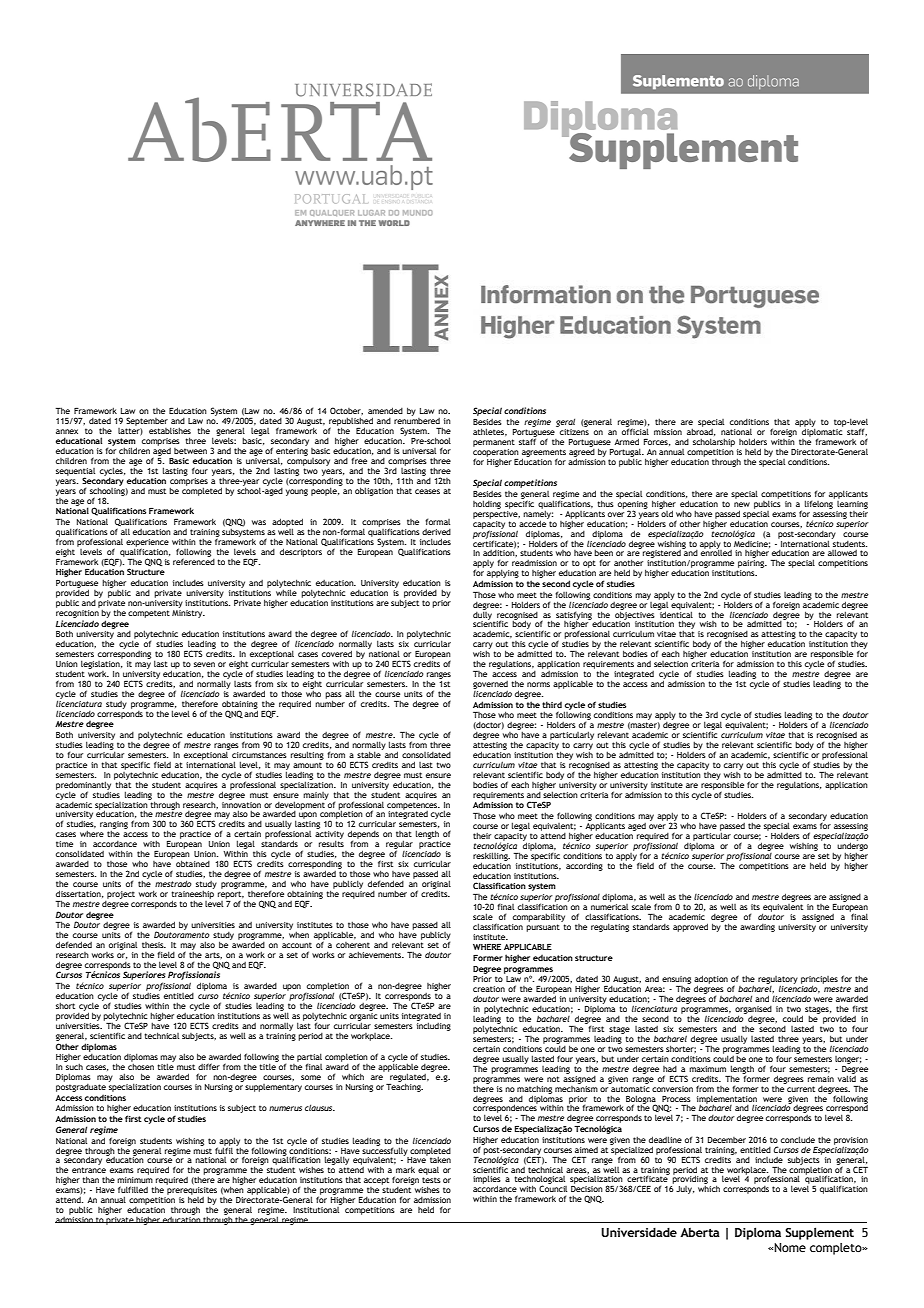  Describe the element at coordinates (363, 836) in the document. I see `depends` at that location.
